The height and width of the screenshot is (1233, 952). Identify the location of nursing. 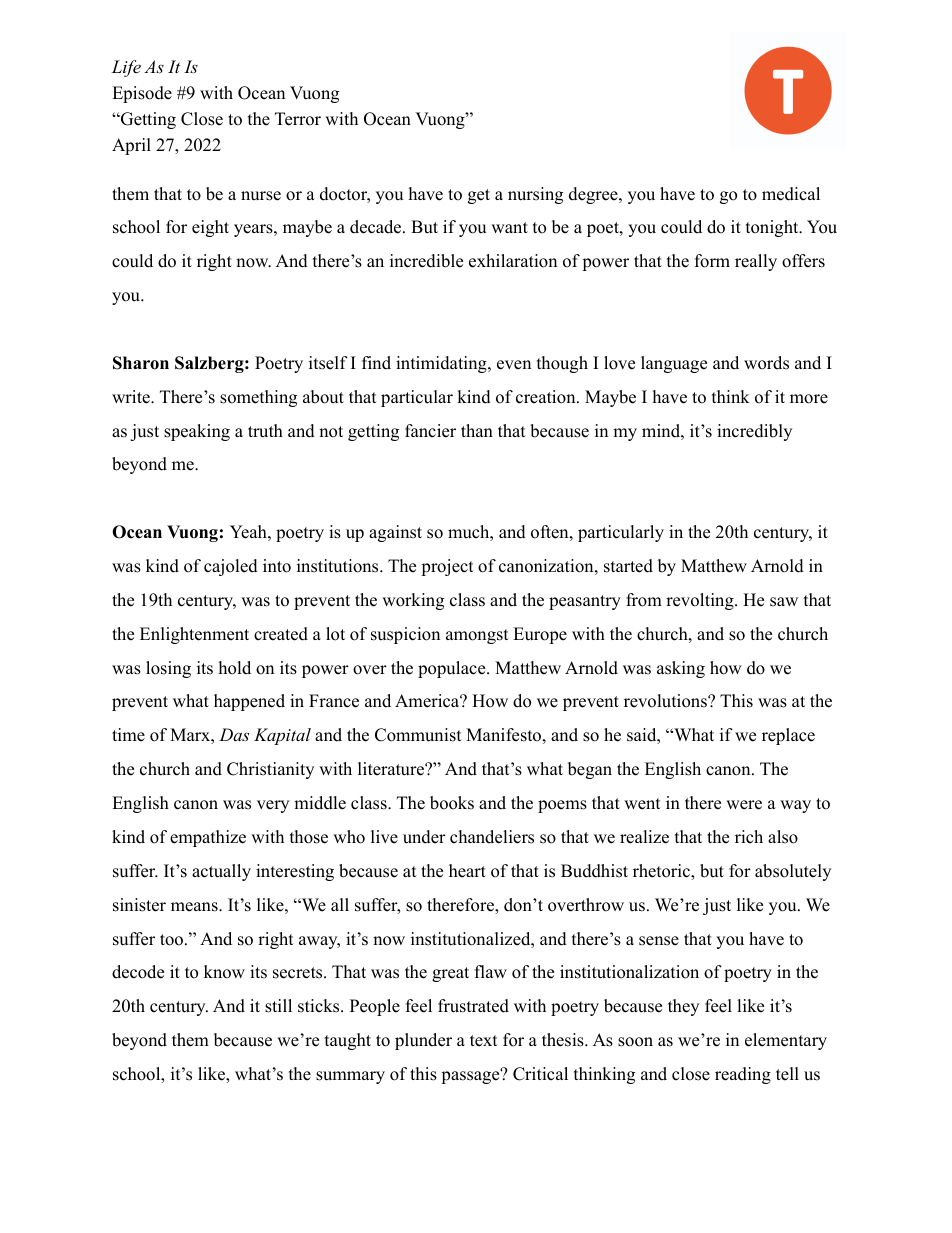
(535, 195).
